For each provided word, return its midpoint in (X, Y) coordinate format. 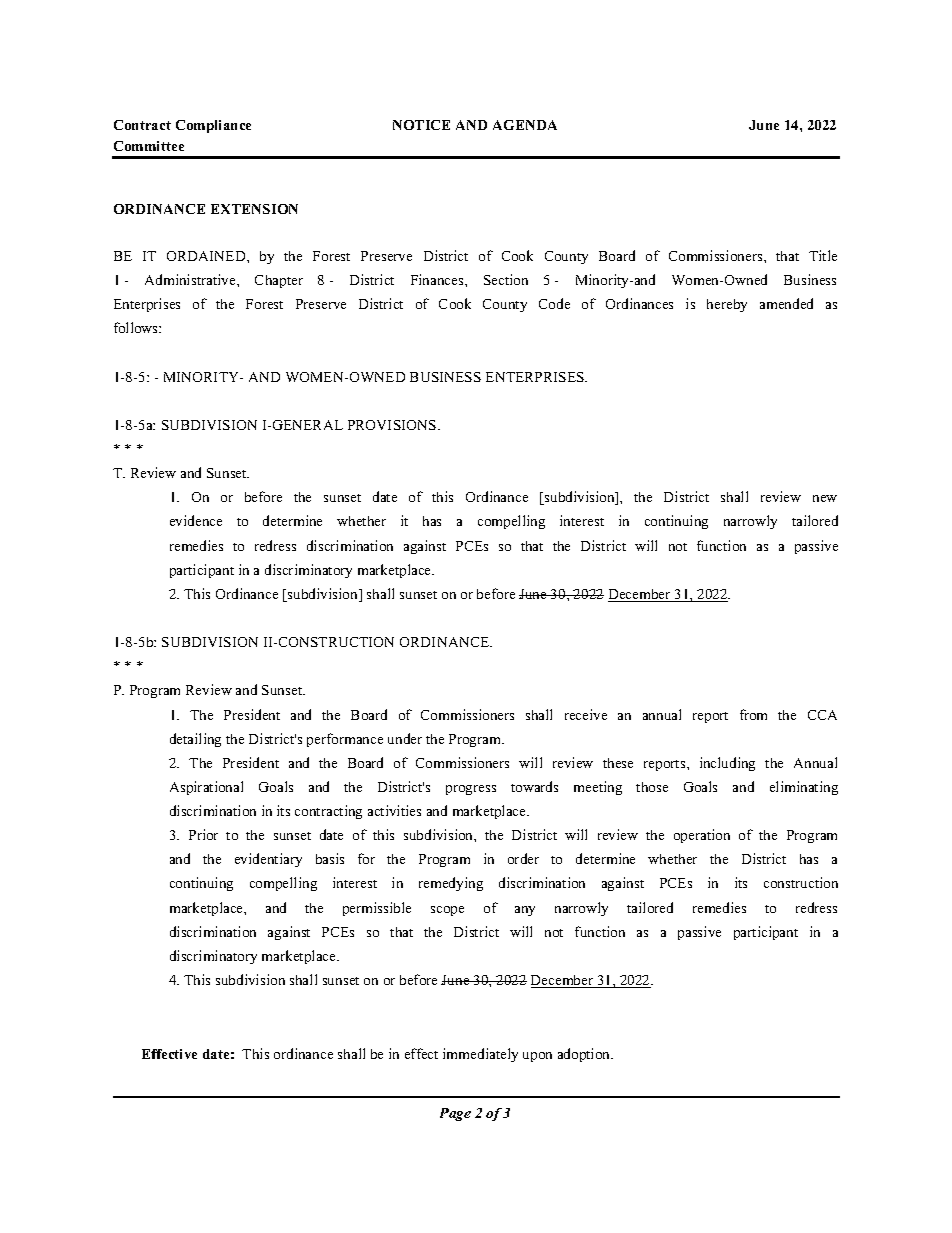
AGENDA (525, 125)
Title (823, 255)
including (727, 764)
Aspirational (206, 788)
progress (471, 790)
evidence (196, 520)
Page (455, 1114)
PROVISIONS (393, 425)
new (825, 498)
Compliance (213, 126)
